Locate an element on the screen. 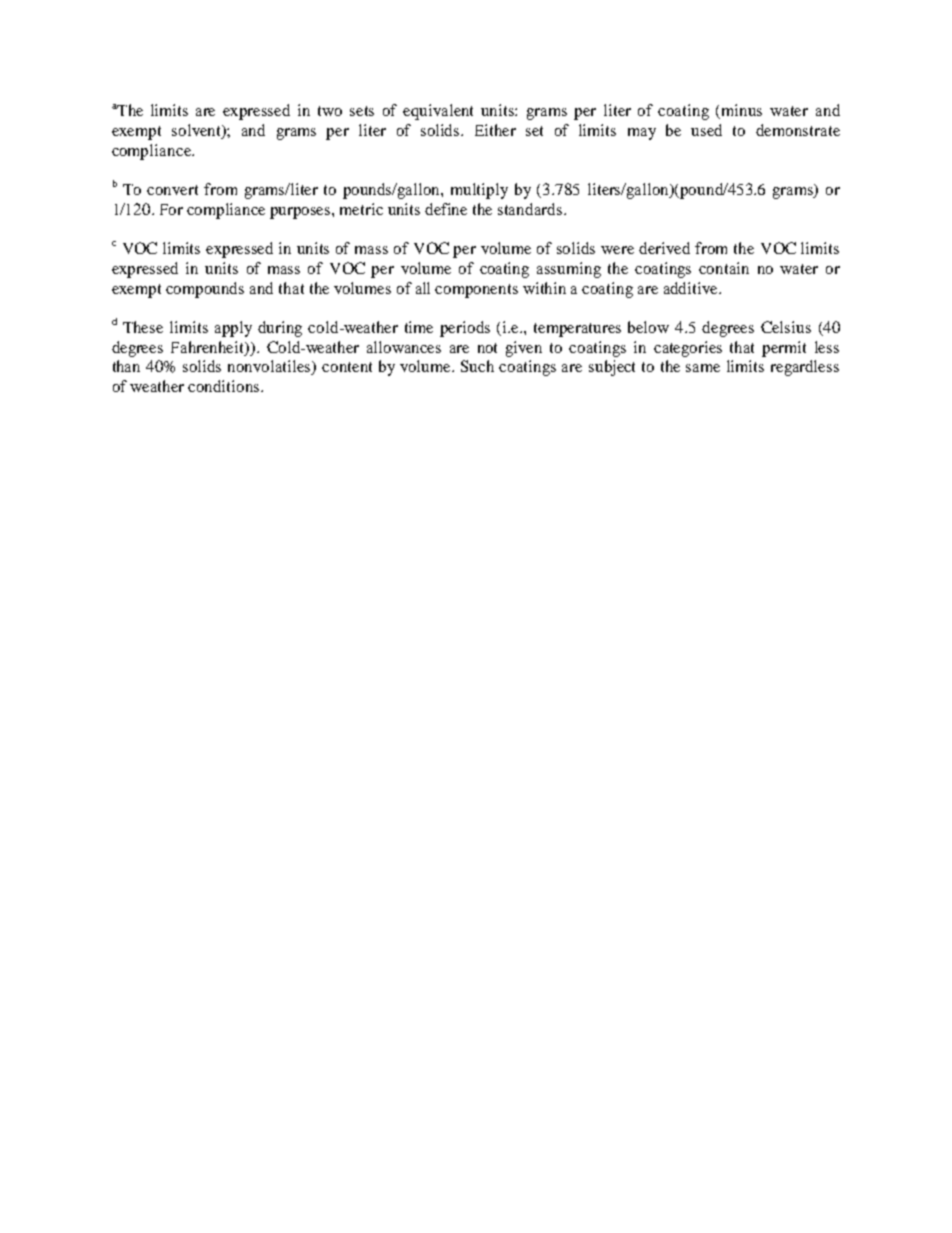 The width and height of the screenshot is (952, 1233). derived is located at coordinates (664, 248).
